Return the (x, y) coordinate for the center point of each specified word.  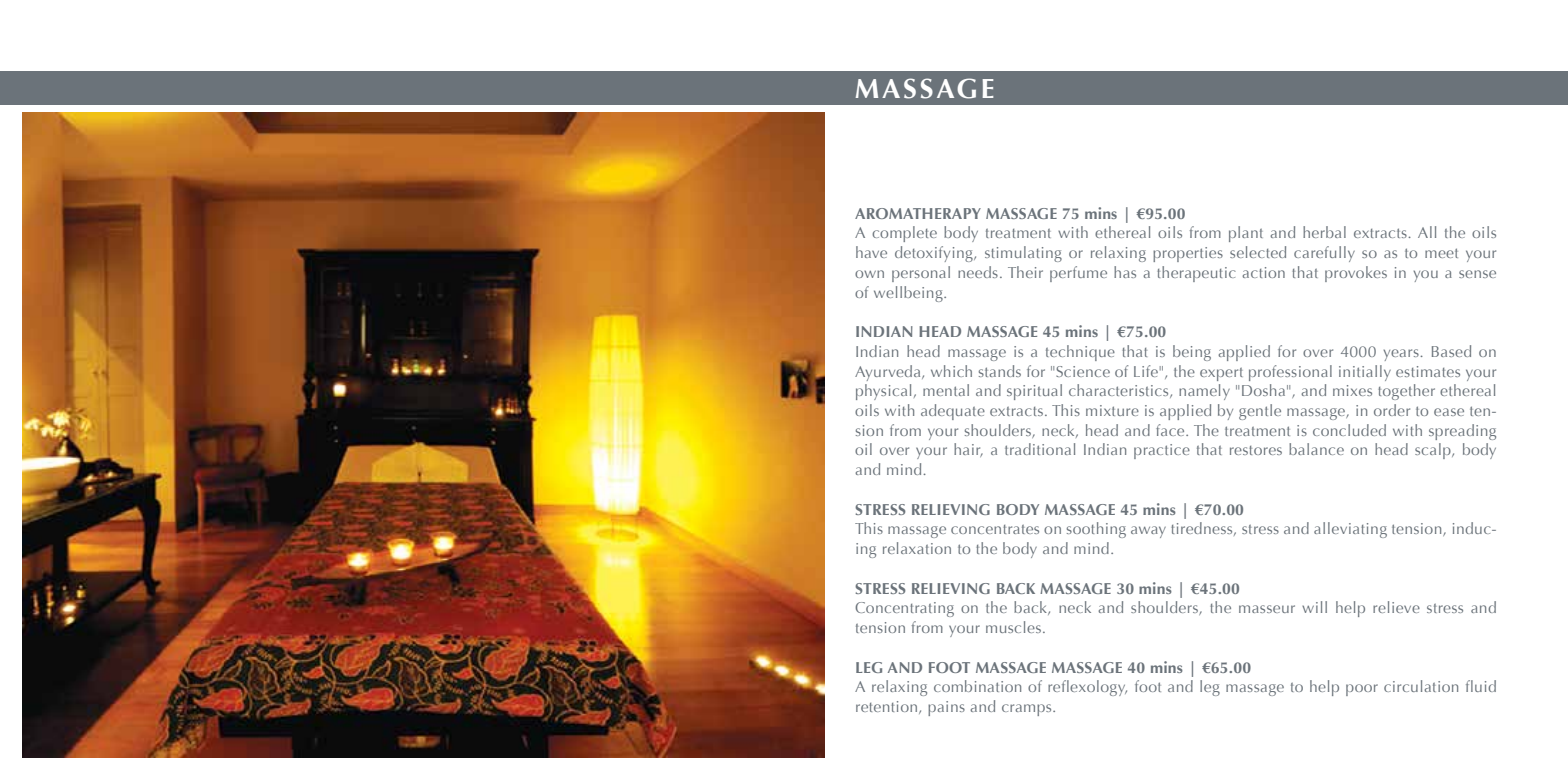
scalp (1434, 451)
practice (1162, 451)
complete (904, 234)
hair (968, 450)
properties (1188, 254)
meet (1441, 253)
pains (946, 708)
